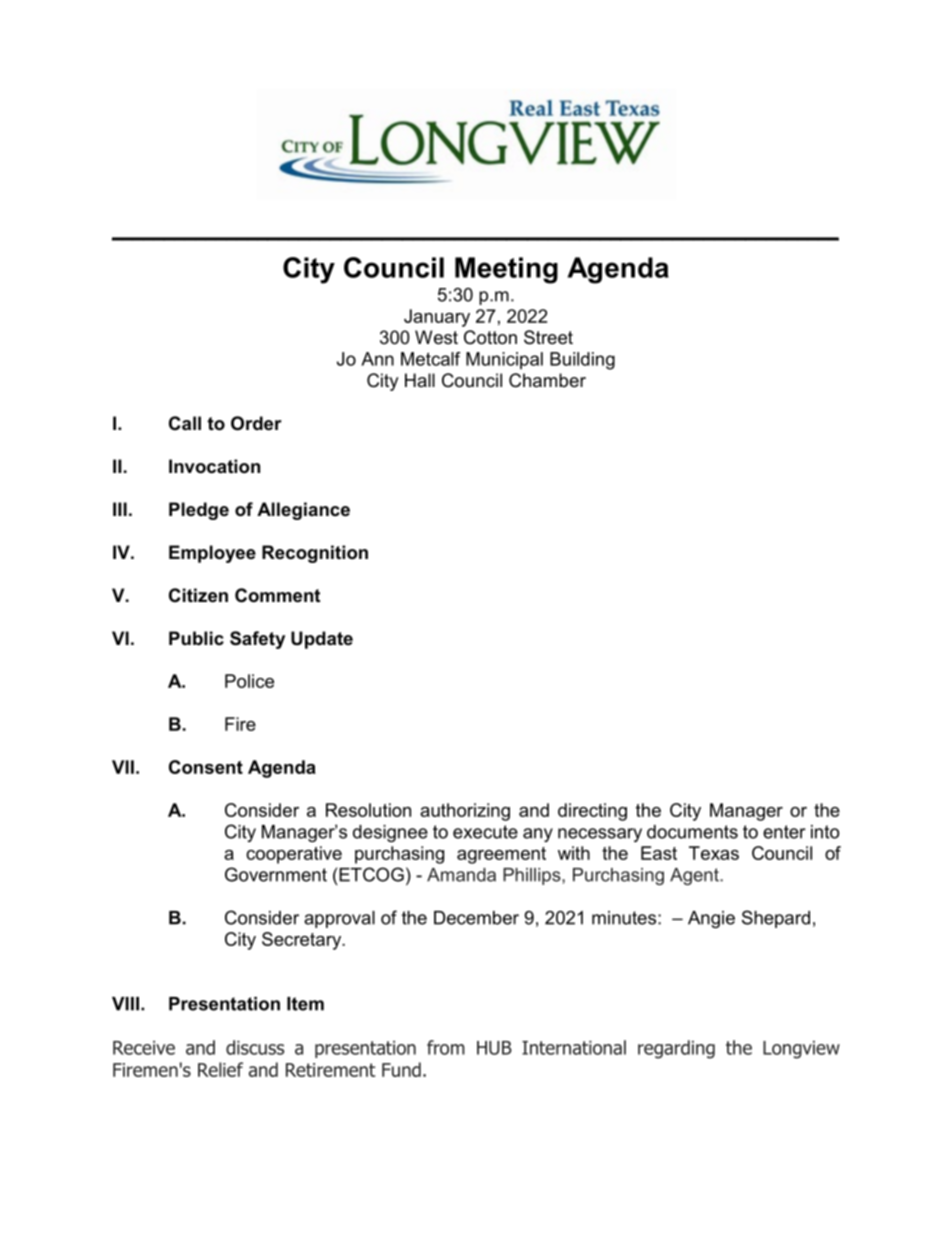 This screenshot has width=952, height=1233. I want to click on HUB, so click(494, 1048).
